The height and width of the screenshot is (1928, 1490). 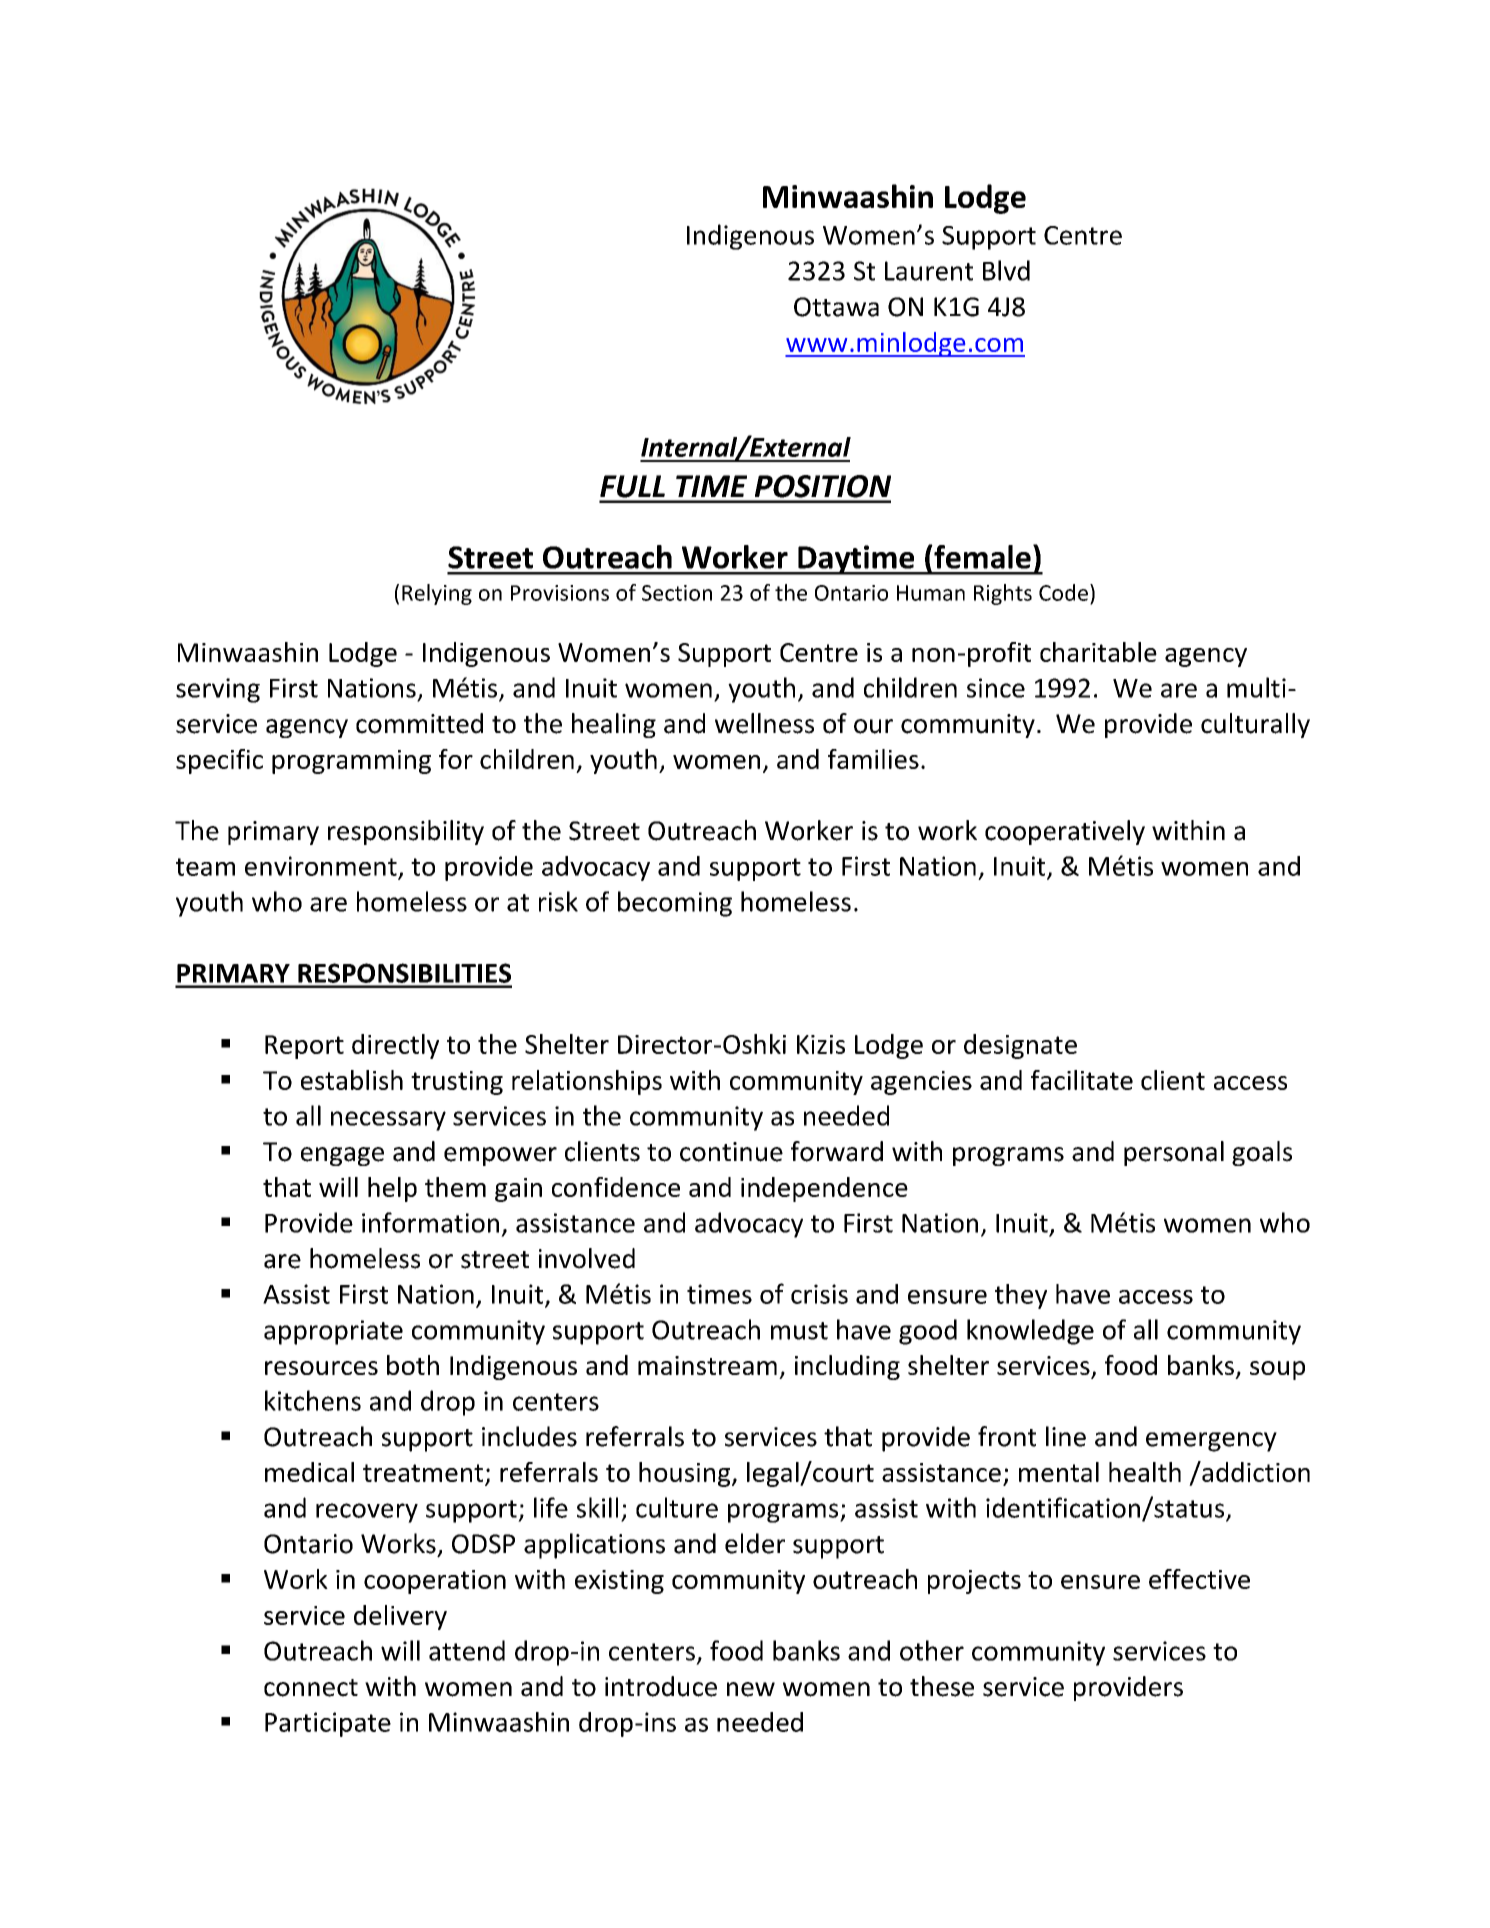 I want to click on connect, so click(x=311, y=1688).
